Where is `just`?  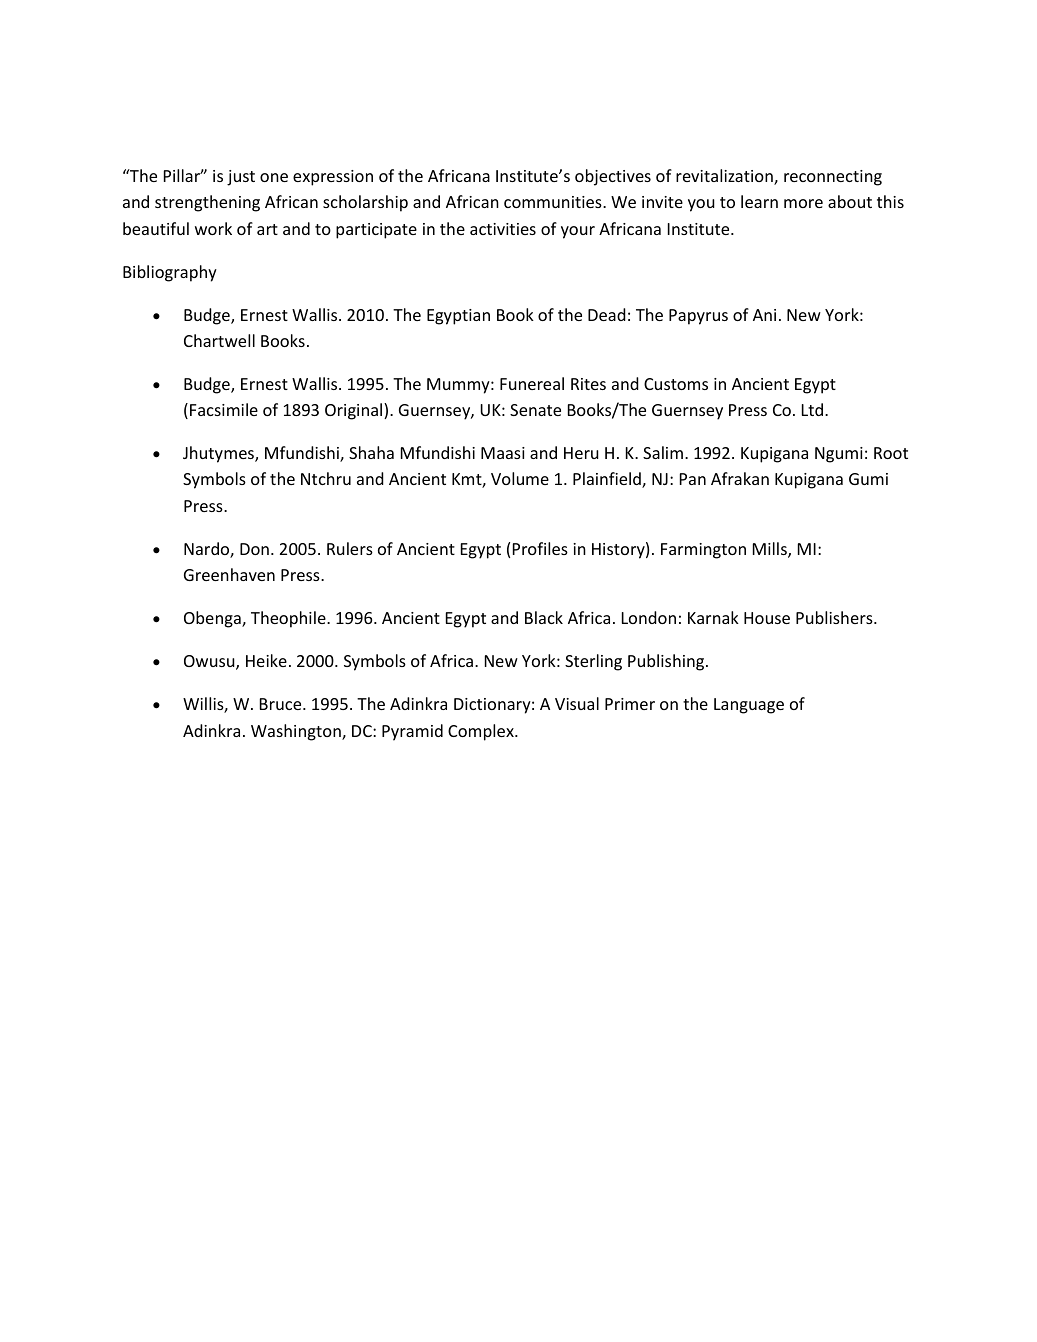 just is located at coordinates (241, 178).
